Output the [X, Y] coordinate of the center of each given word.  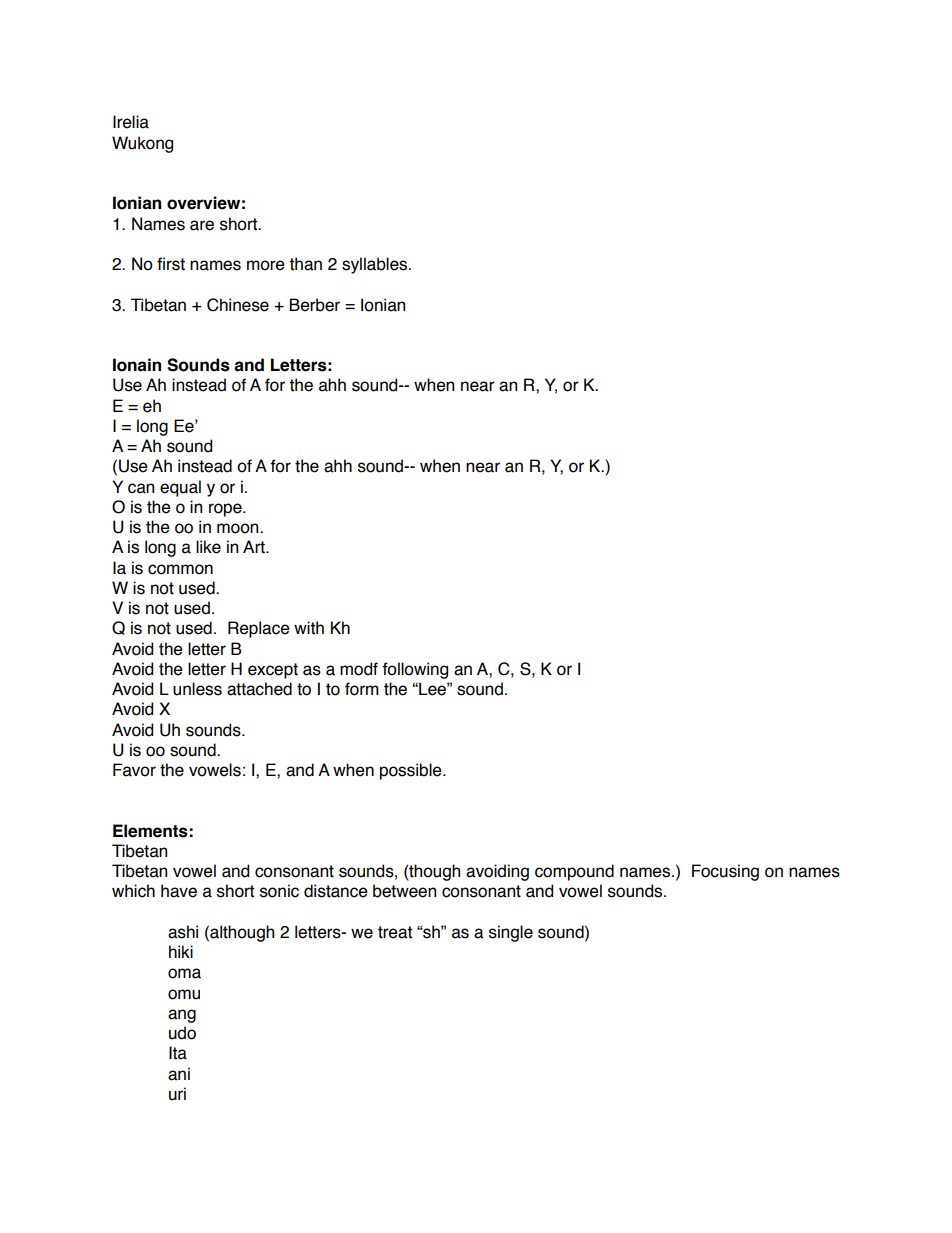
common [180, 569]
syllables [376, 265]
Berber [315, 305]
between [404, 891]
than [305, 264]
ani [179, 1074]
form [362, 689]
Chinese [238, 305]
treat [395, 932]
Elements [150, 831]
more [266, 265]
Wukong [142, 144]
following [415, 670]
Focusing [725, 872]
